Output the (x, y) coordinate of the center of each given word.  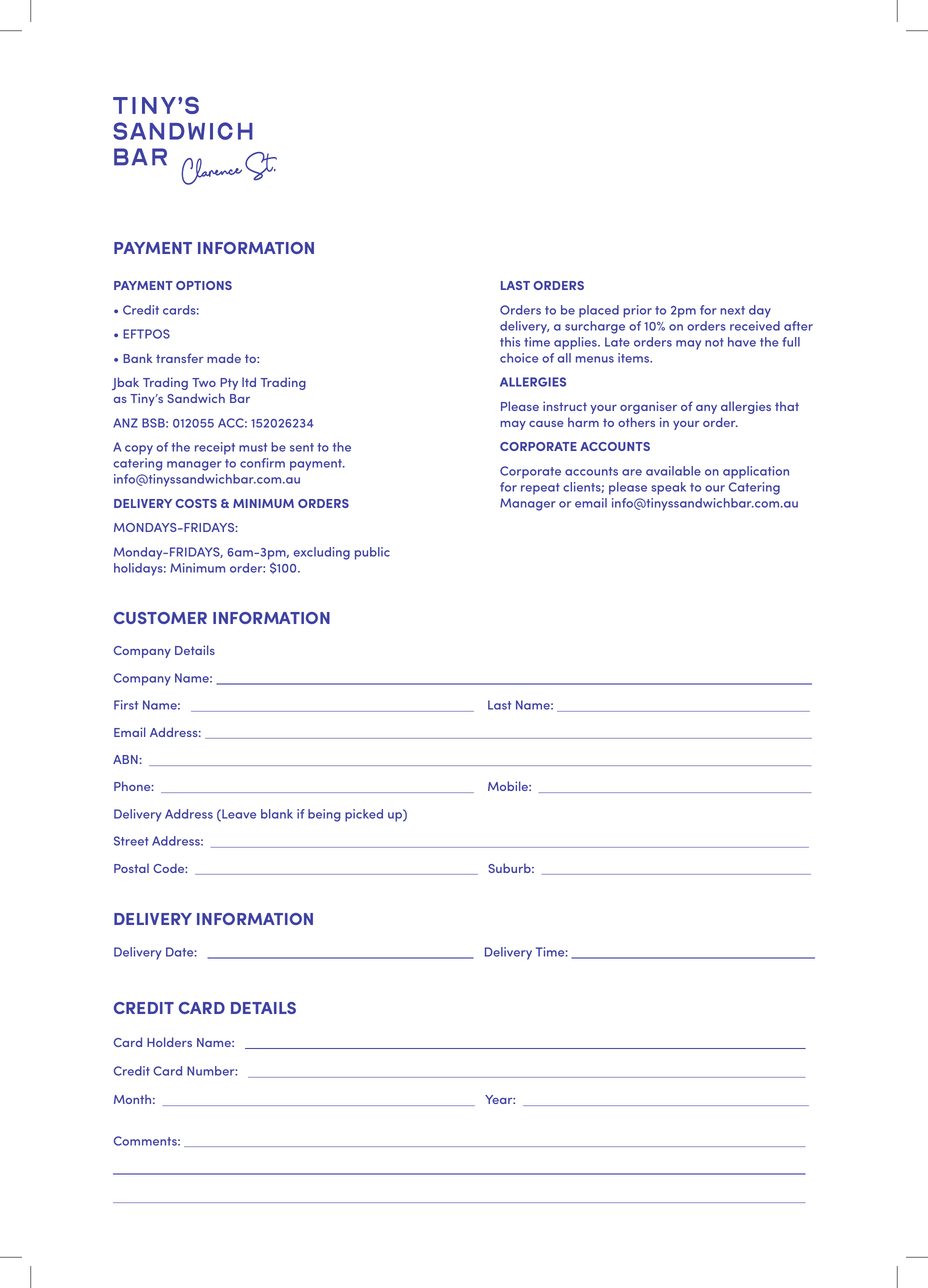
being (324, 815)
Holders (169, 1042)
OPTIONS (204, 285)
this (510, 342)
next (732, 310)
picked (364, 815)
